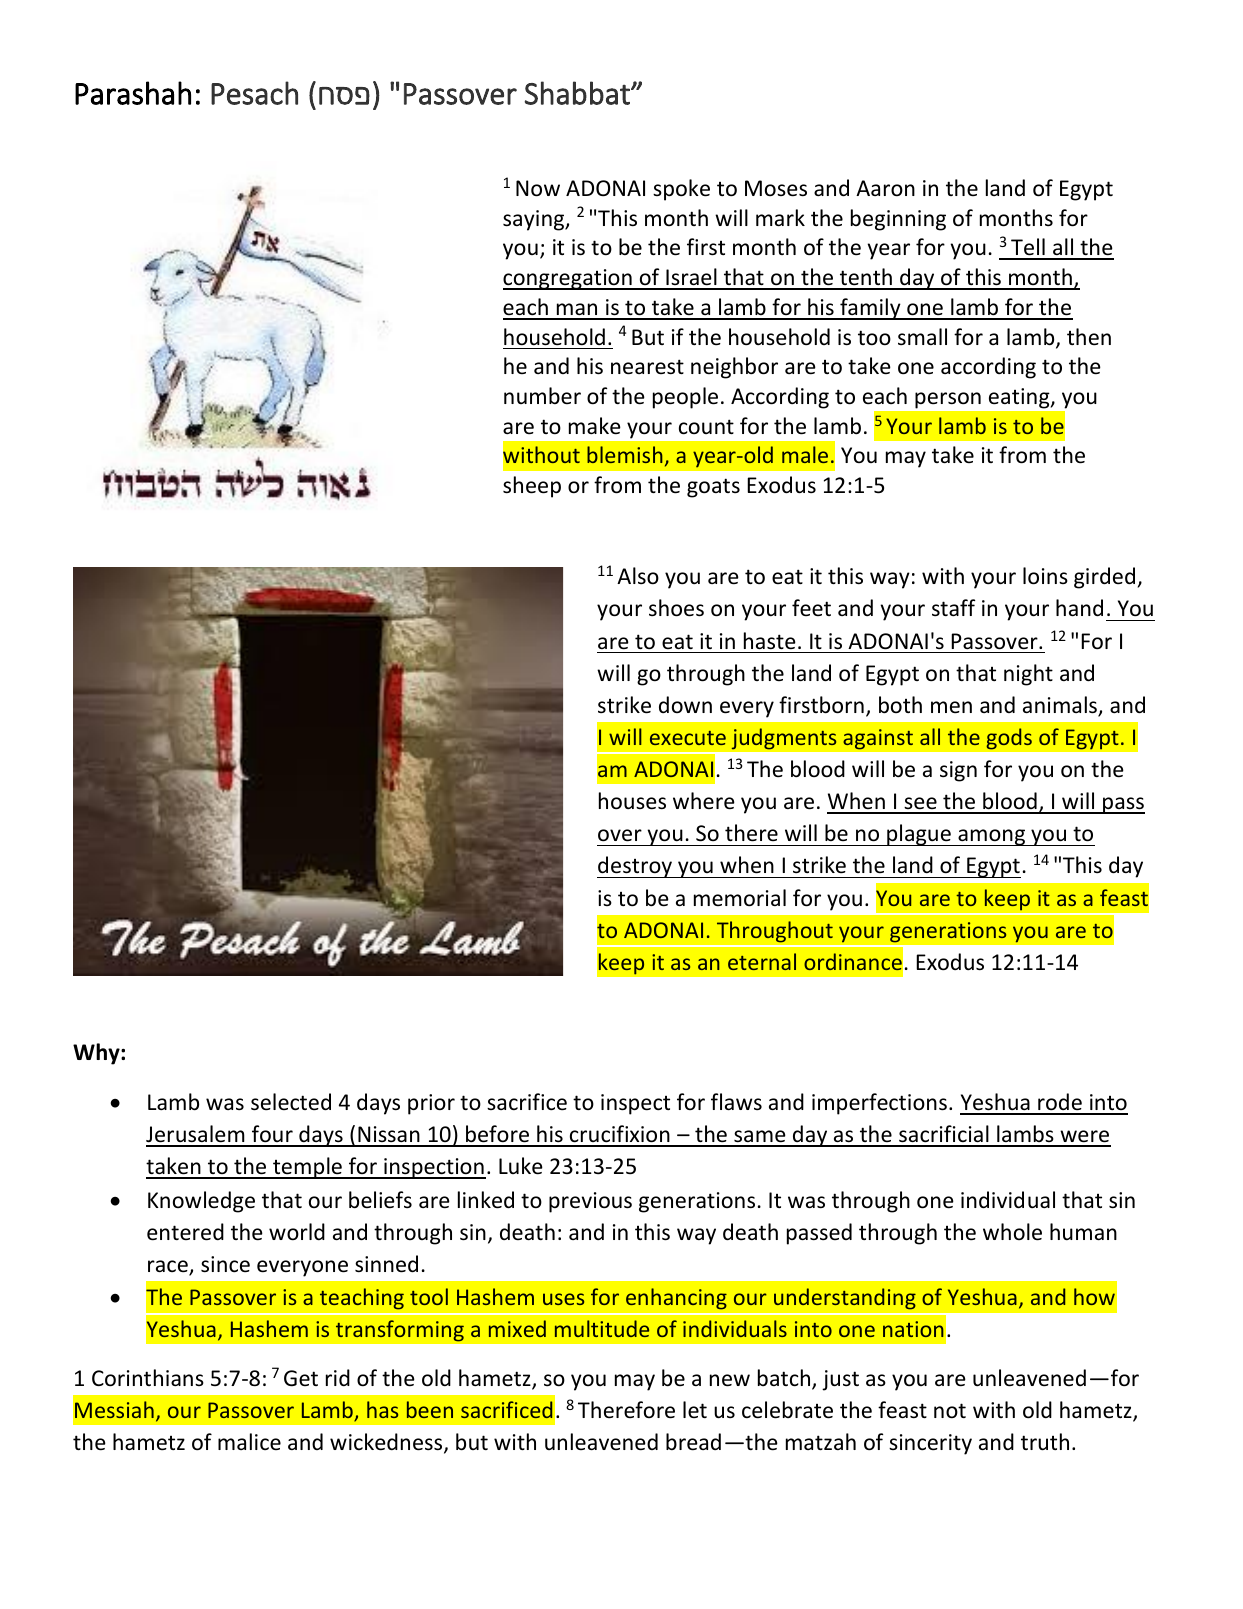  What do you see at coordinates (249, 1441) in the document?
I see `malice` at bounding box center [249, 1441].
